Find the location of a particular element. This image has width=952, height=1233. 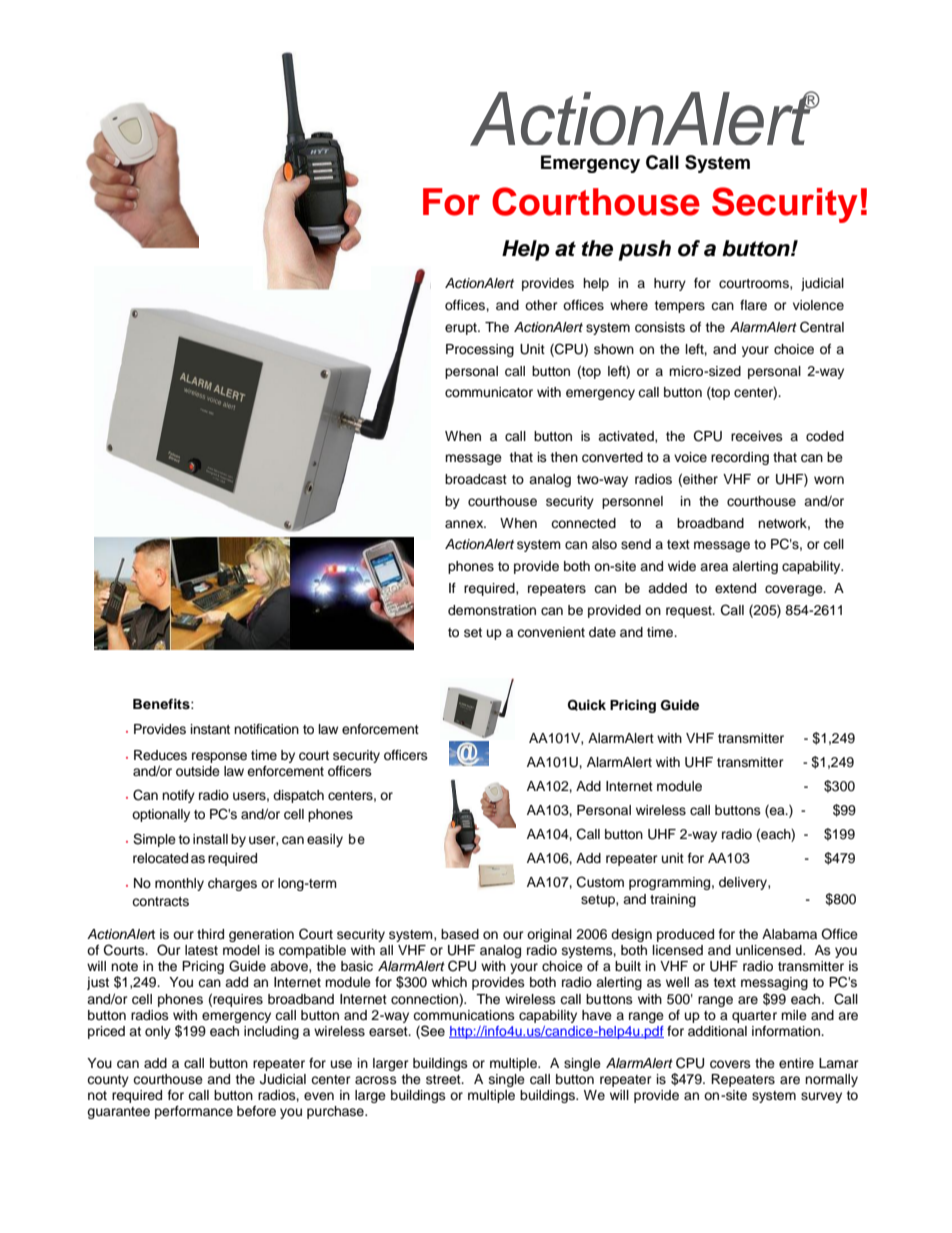

convenient is located at coordinates (551, 632).
